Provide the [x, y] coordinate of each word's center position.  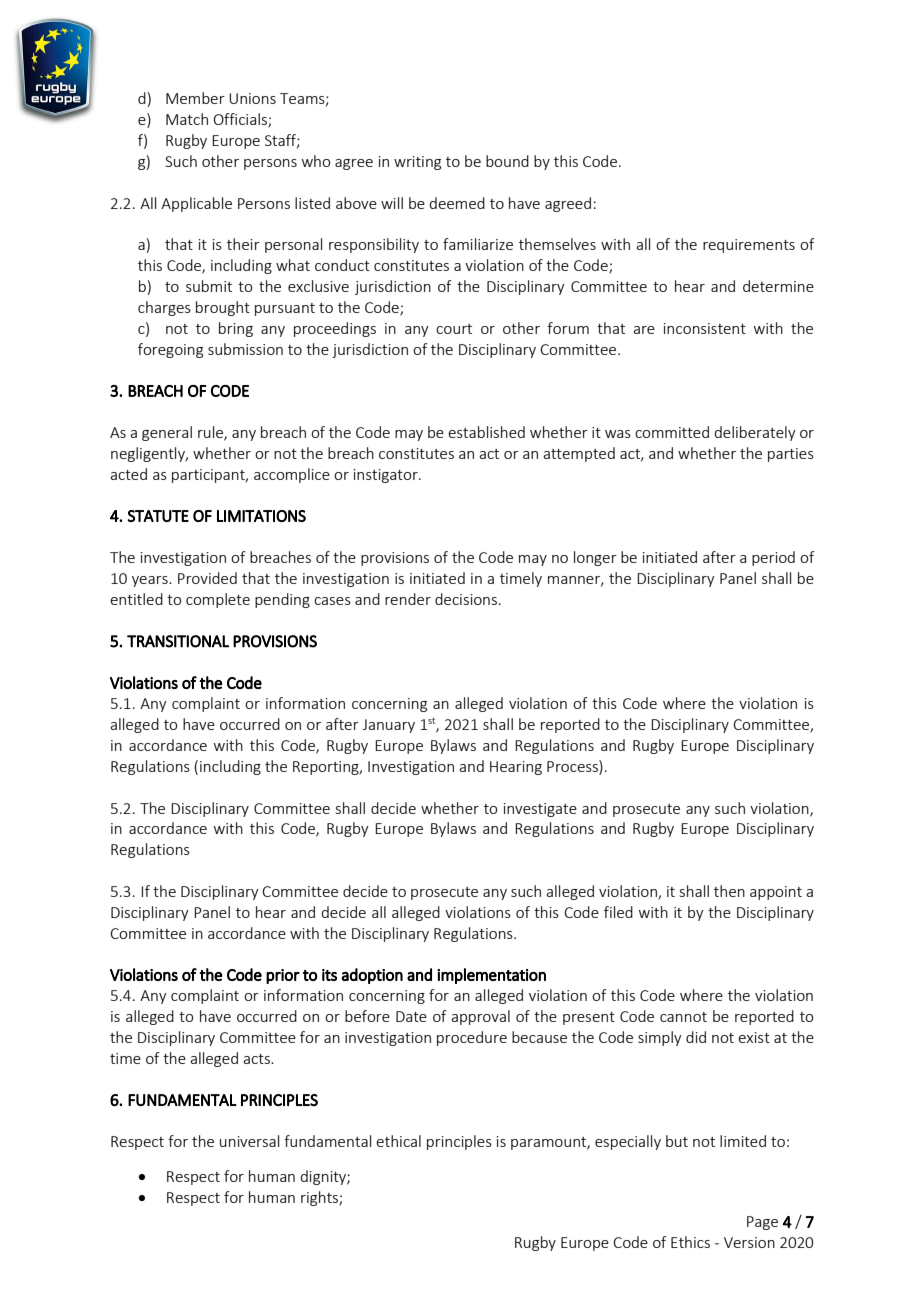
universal [249, 1141]
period [773, 558]
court [454, 329]
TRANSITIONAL [178, 641]
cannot [683, 1017]
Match [187, 119]
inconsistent [705, 328]
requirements [749, 246]
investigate [540, 810]
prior [283, 976]
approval [480, 1017]
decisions [466, 599]
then [729, 891]
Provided [207, 578]
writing [417, 163]
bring [236, 329]
